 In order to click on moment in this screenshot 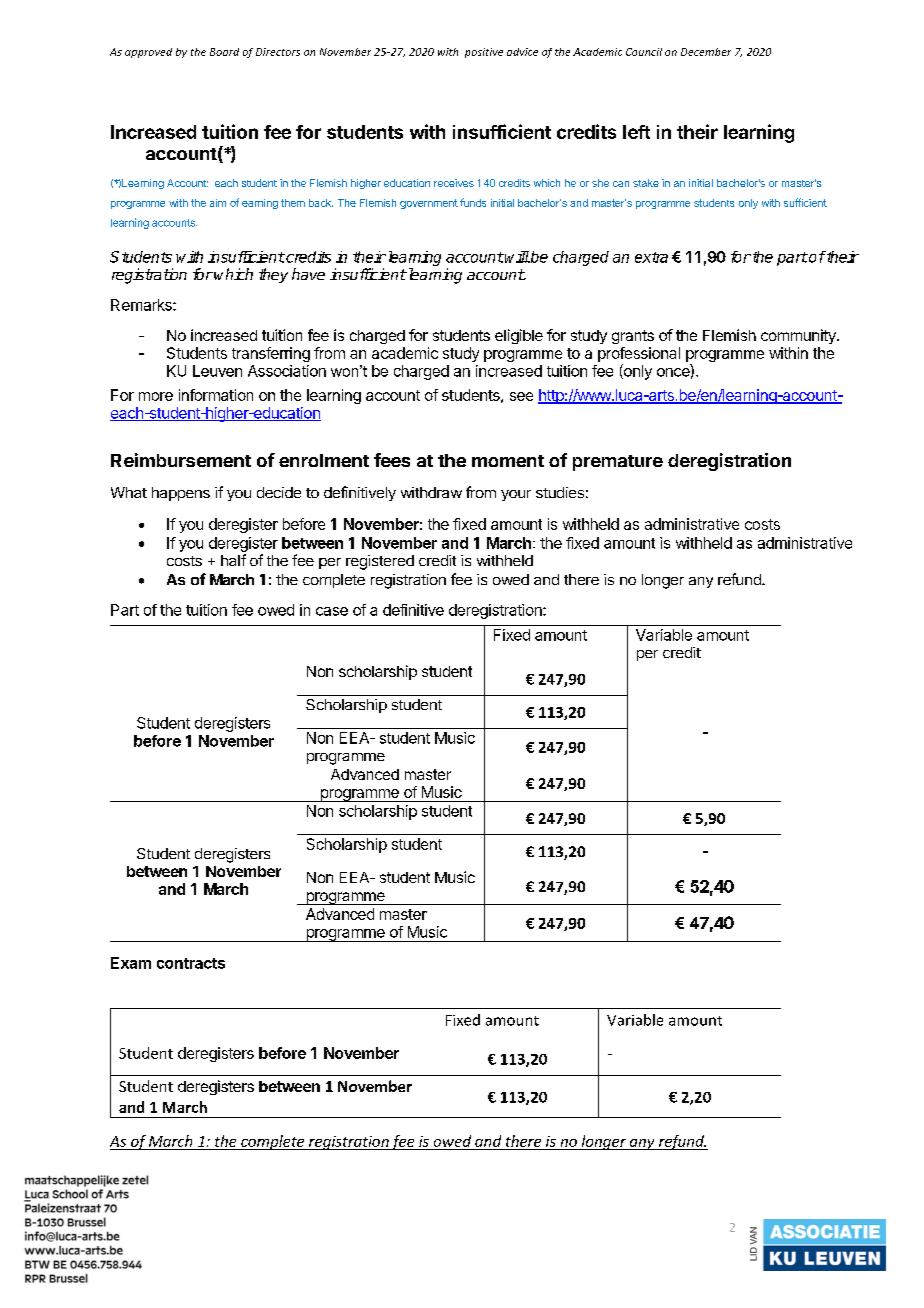, I will do `click(508, 461)`.
